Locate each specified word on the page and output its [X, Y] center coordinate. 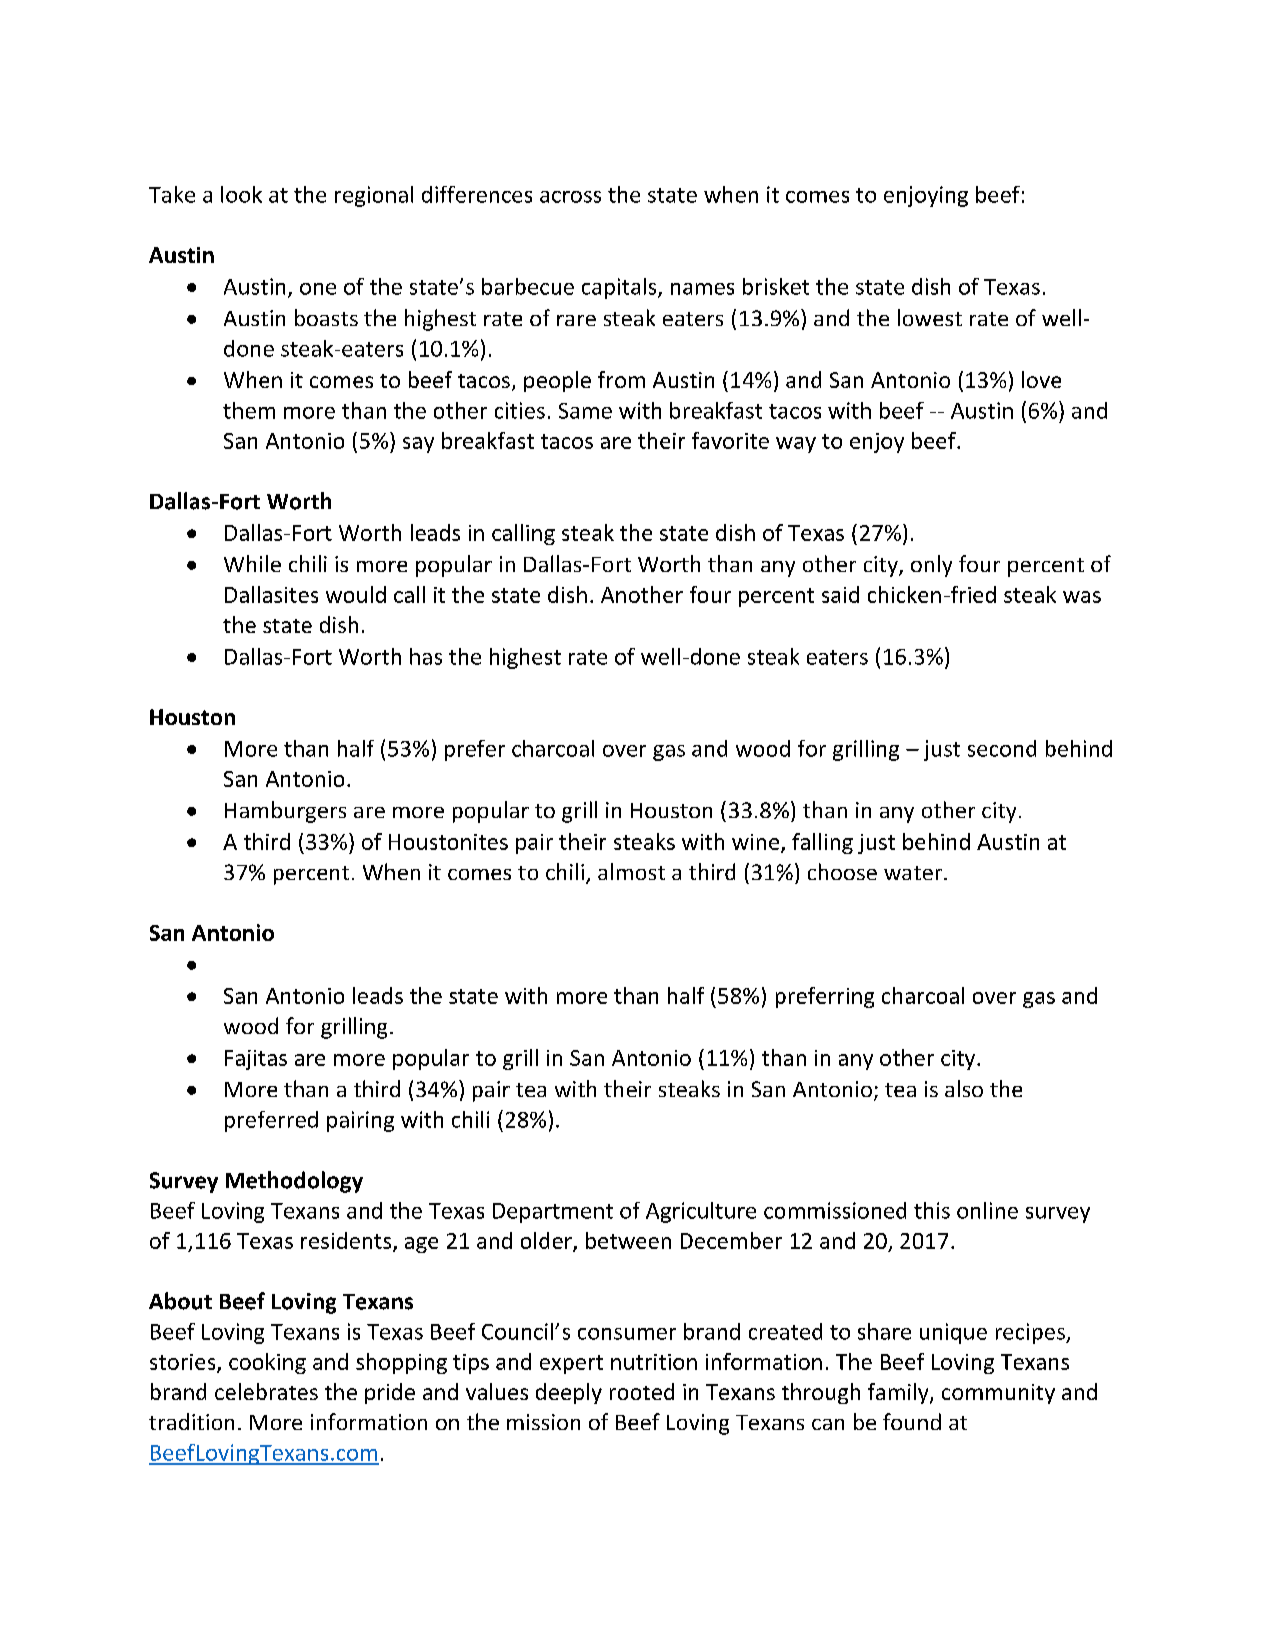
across [570, 197]
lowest [930, 317]
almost [631, 871]
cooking [267, 1363]
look [241, 194]
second [1002, 748]
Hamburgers [285, 812]
